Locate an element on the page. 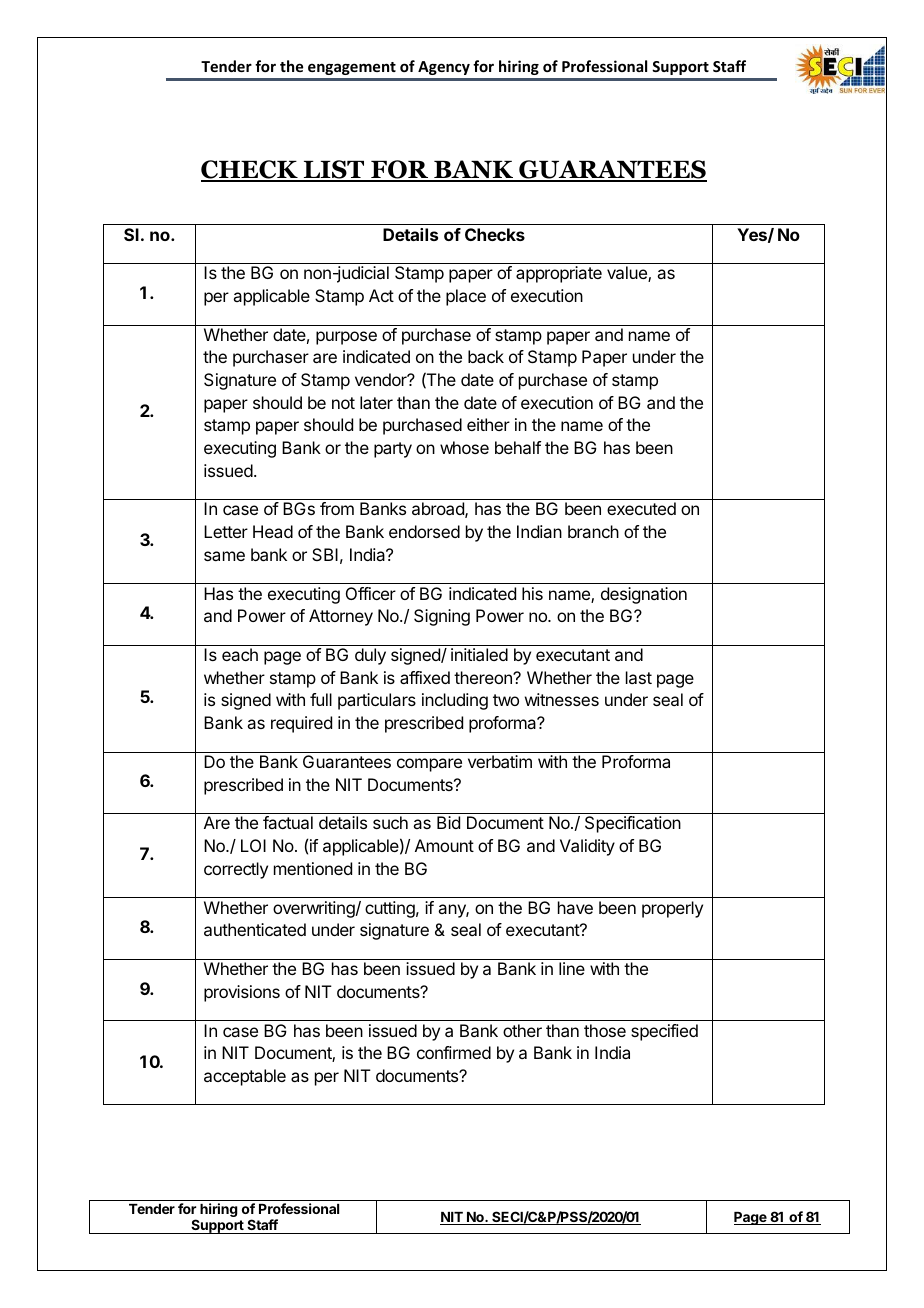 This image has height=1308, width=924. acceptable is located at coordinates (245, 1077).
